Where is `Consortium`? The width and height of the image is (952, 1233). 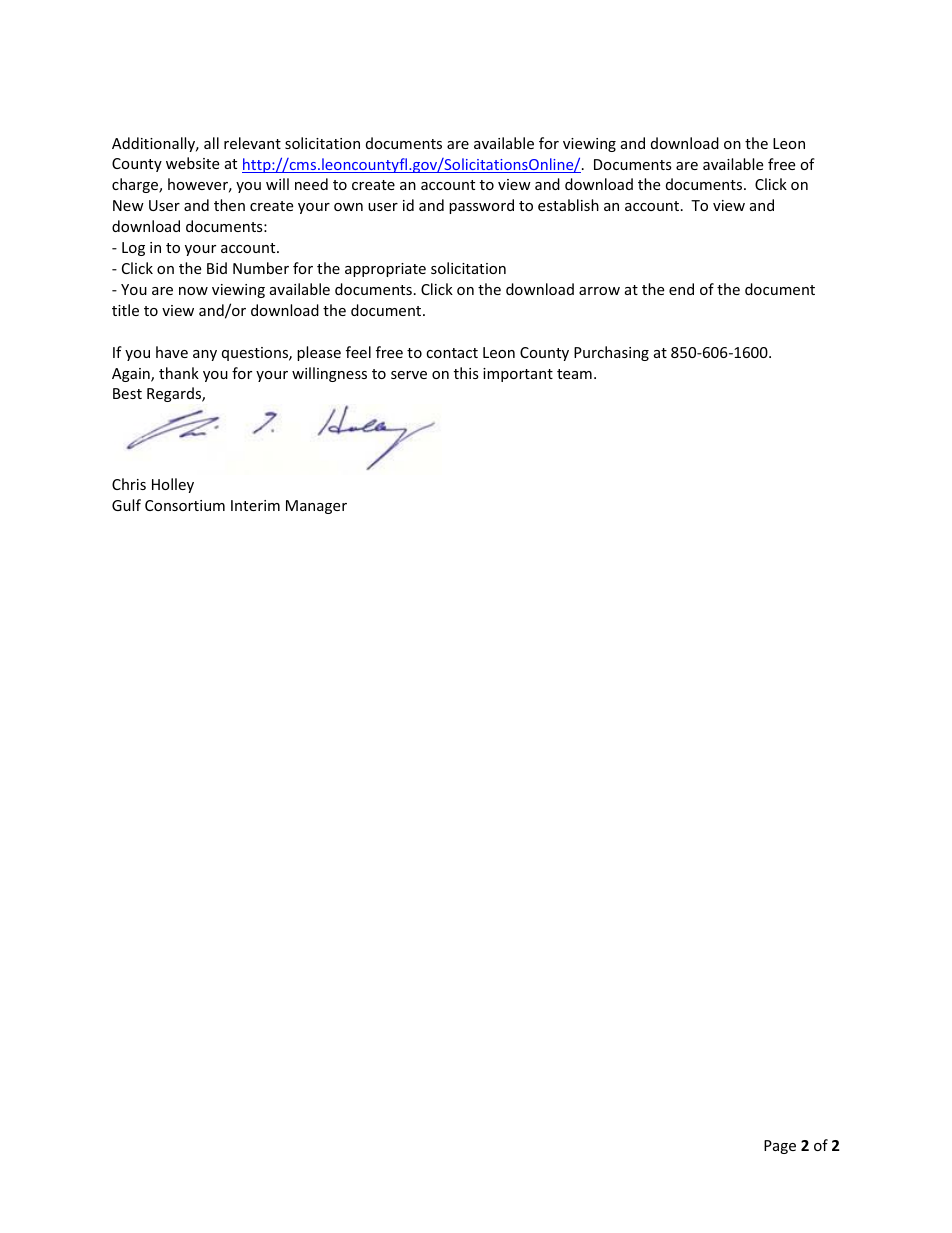 Consortium is located at coordinates (185, 505).
